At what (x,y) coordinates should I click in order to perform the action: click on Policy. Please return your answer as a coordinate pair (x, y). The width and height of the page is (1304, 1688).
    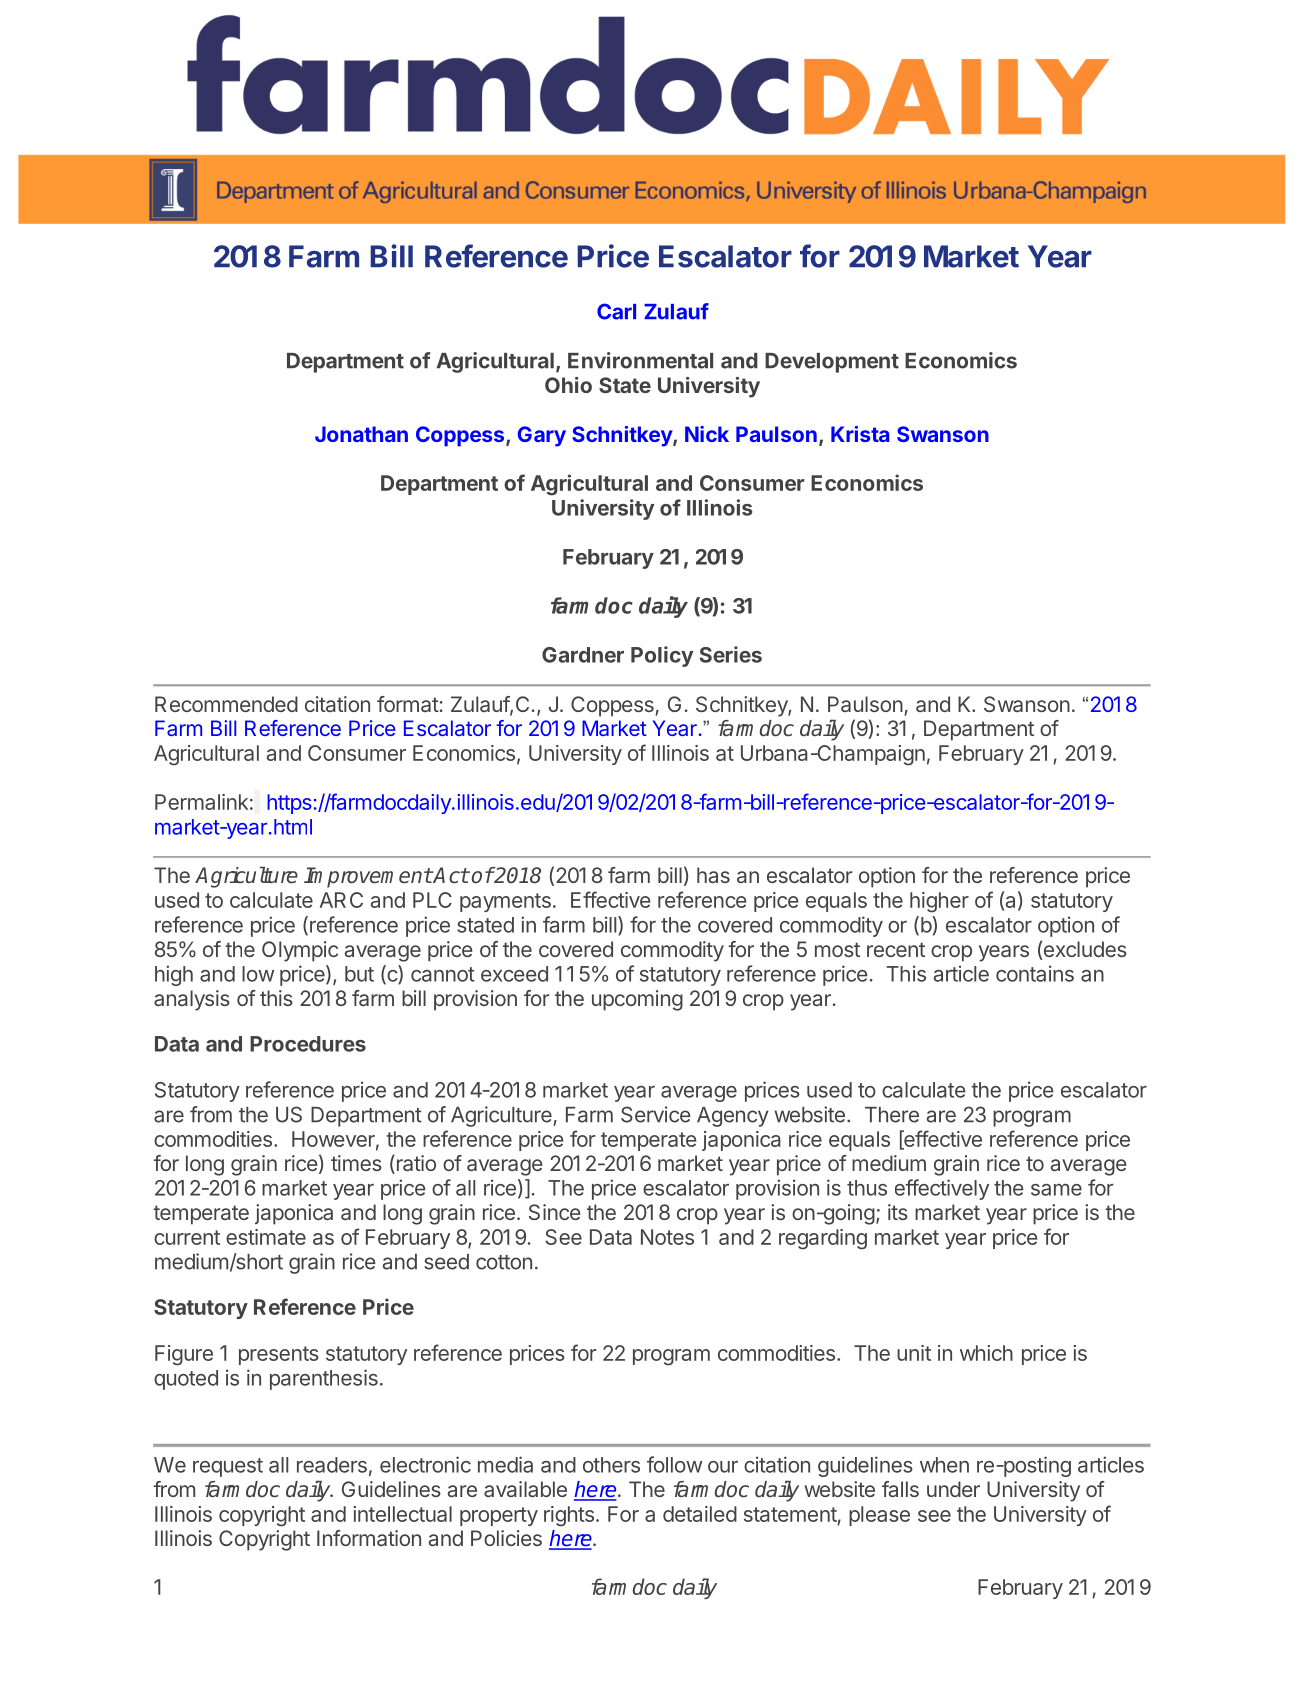
    Looking at the image, I should click on (662, 656).
